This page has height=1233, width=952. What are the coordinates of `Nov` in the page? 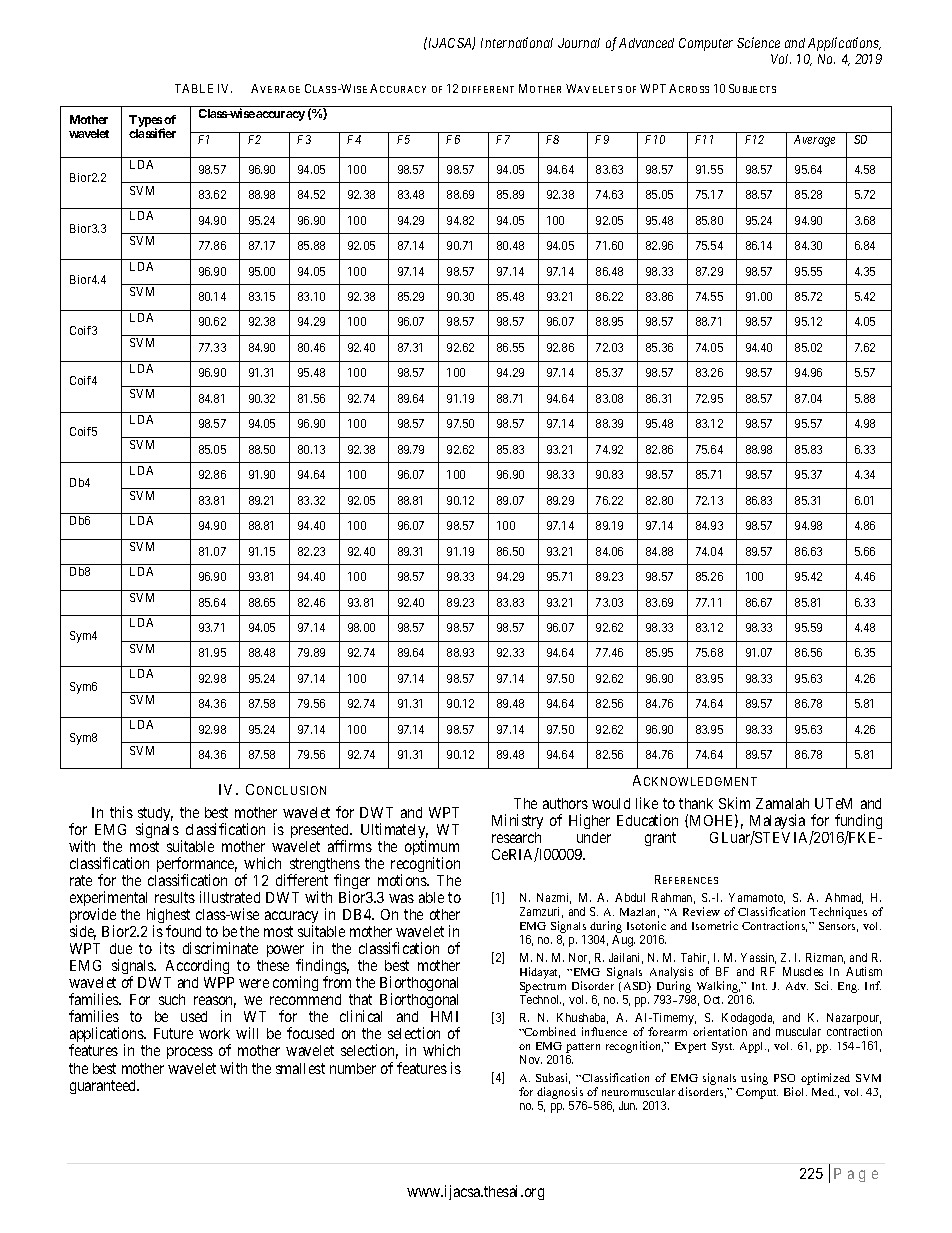 It's located at (531, 1059).
